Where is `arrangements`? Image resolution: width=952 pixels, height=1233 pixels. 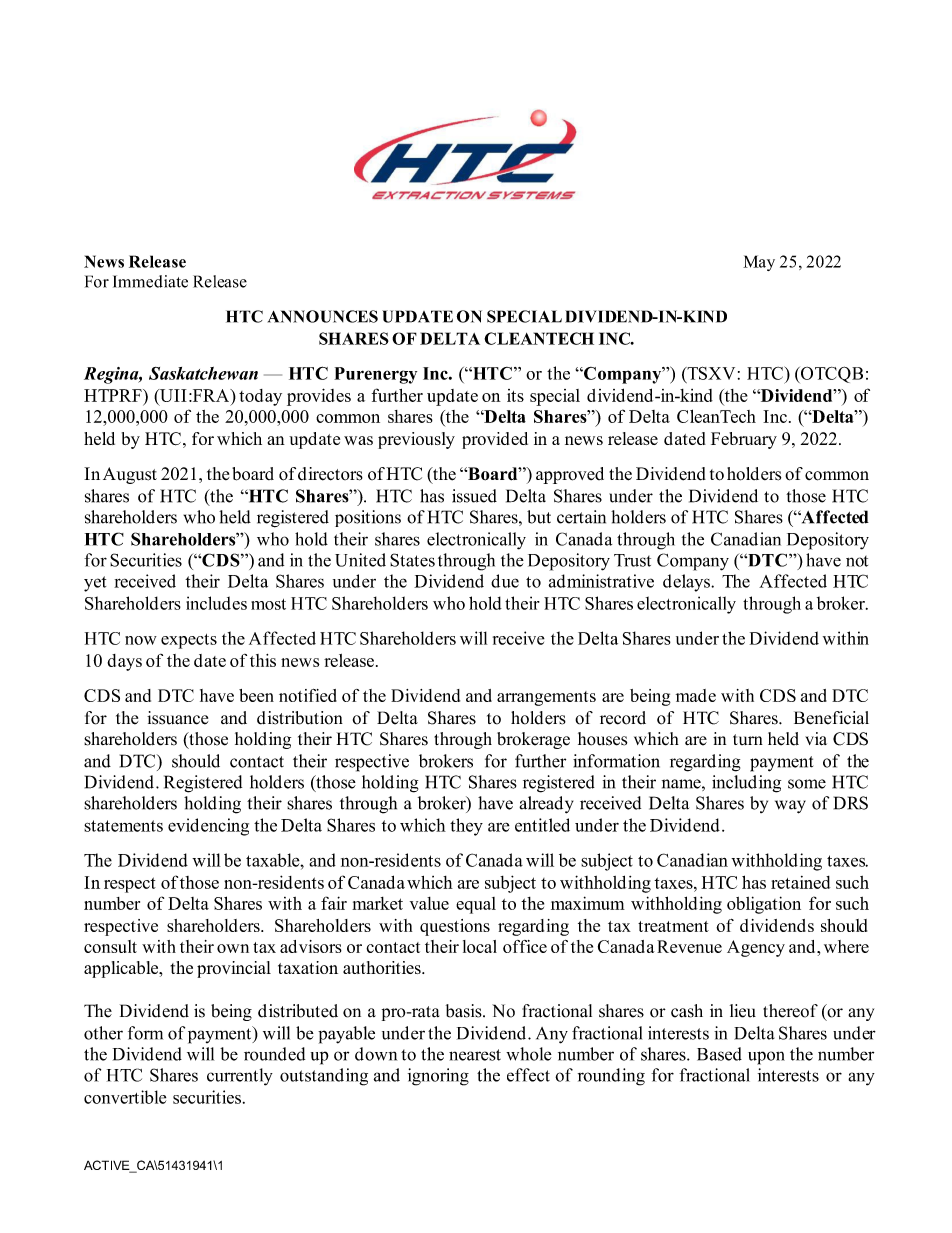 arrangements is located at coordinates (546, 698).
